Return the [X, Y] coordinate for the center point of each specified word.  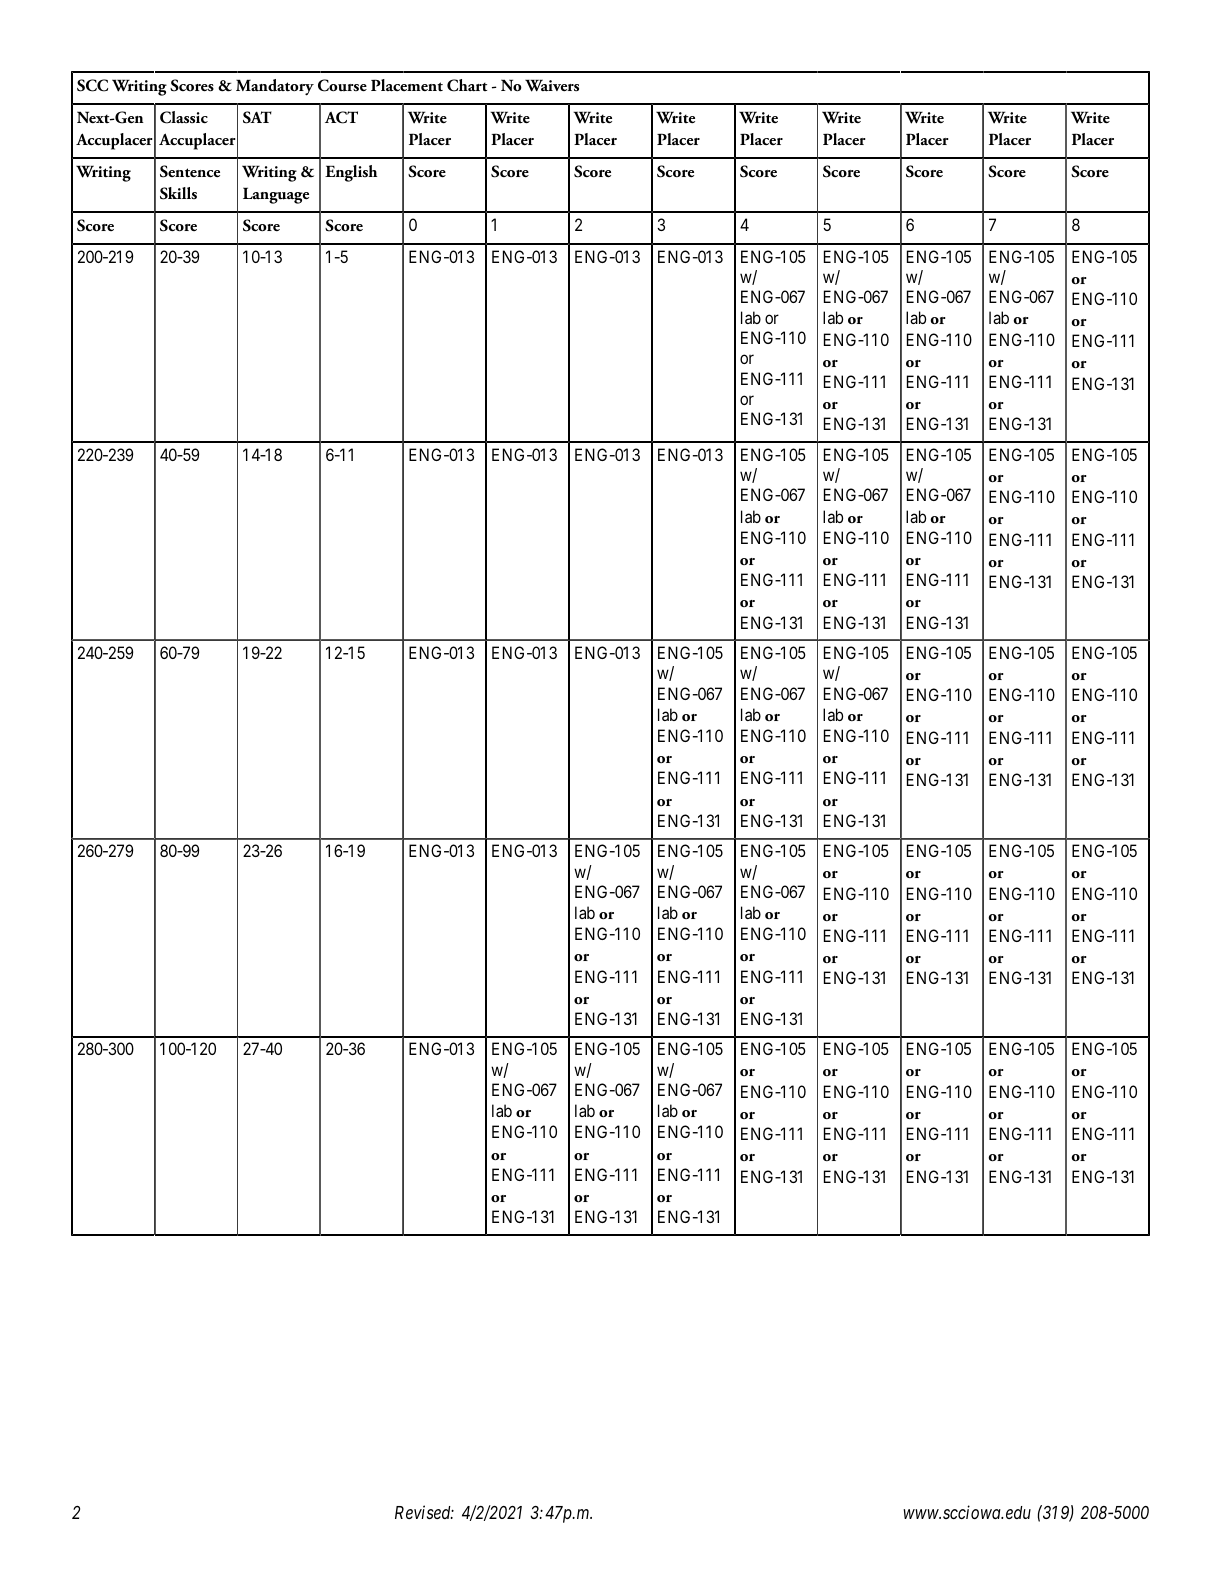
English [351, 173]
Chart [467, 85]
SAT [257, 117]
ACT [341, 117]
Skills [178, 193]
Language [276, 195]
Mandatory [275, 87]
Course [342, 85]
